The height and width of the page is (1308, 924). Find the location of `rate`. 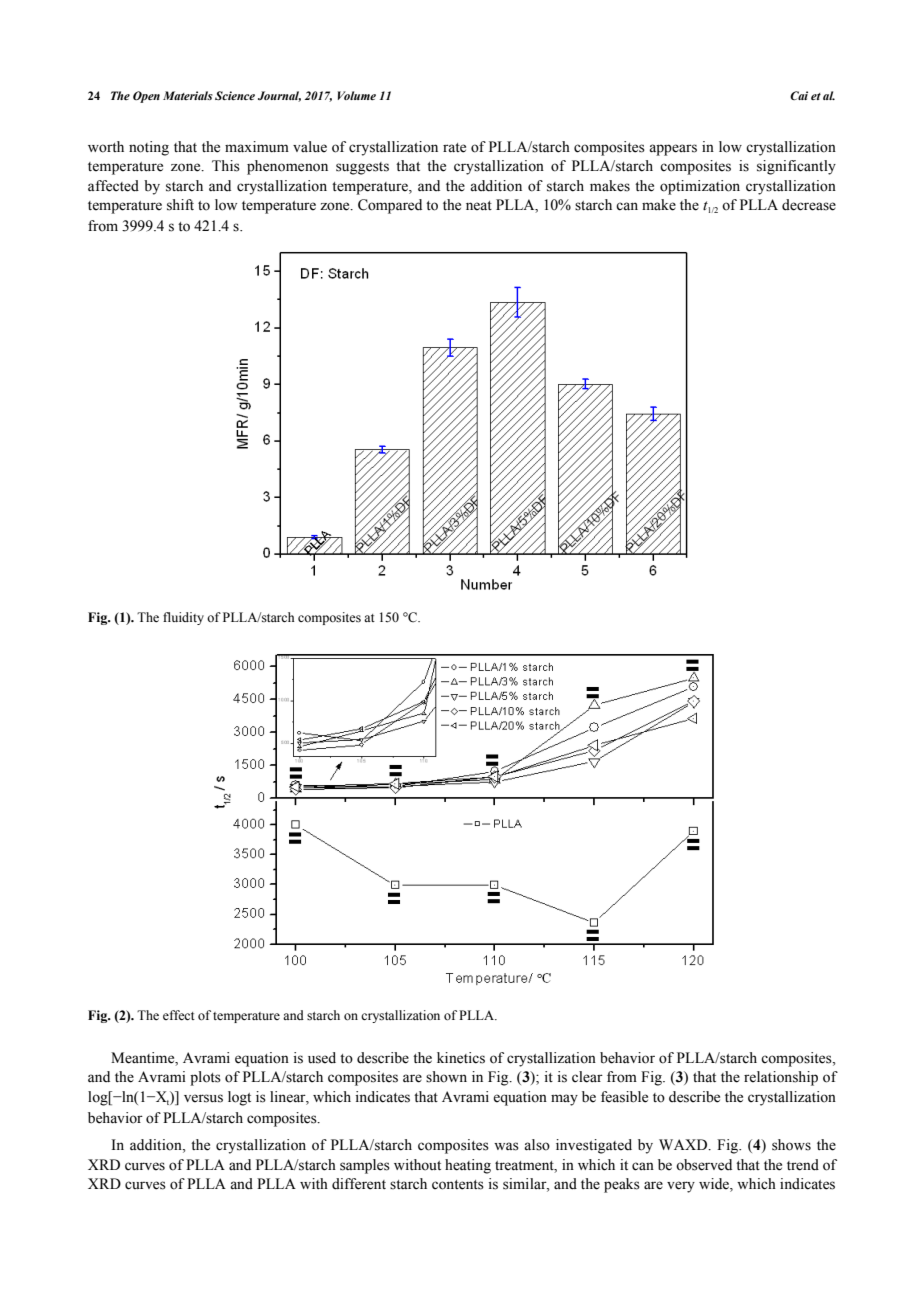

rate is located at coordinates (454, 148).
